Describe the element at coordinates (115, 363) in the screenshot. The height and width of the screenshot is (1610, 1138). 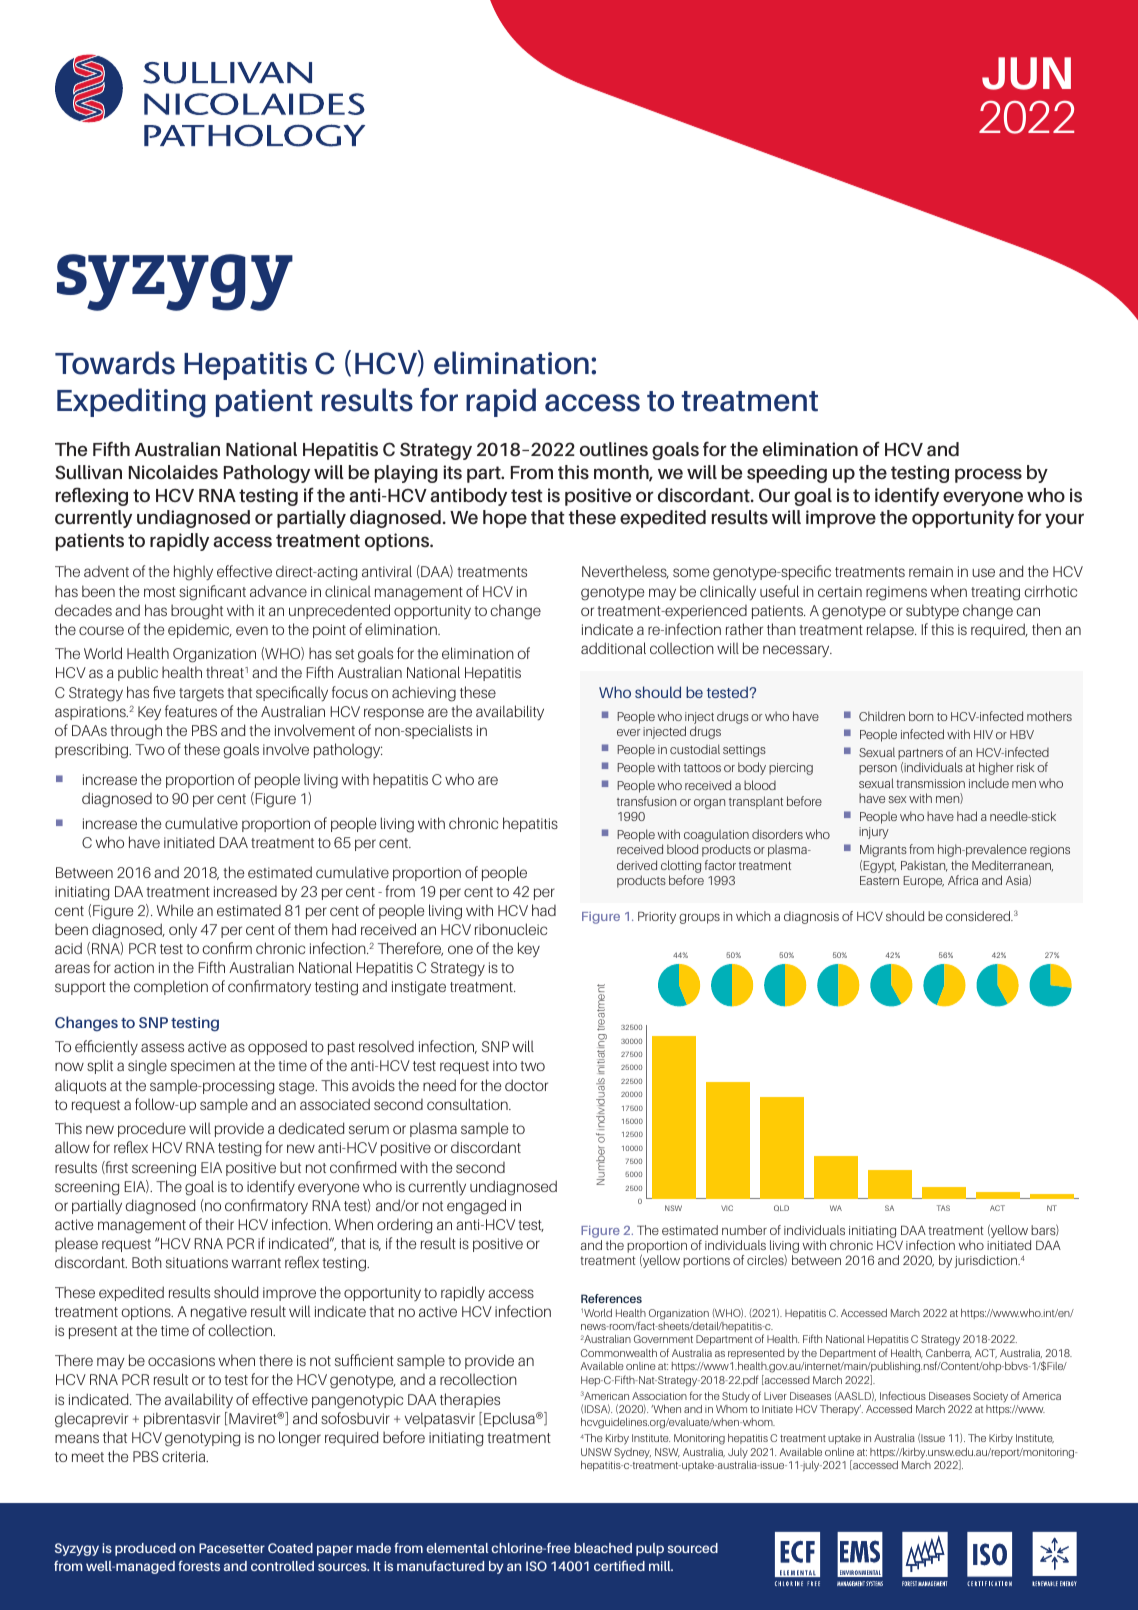
I see `Towards` at that location.
